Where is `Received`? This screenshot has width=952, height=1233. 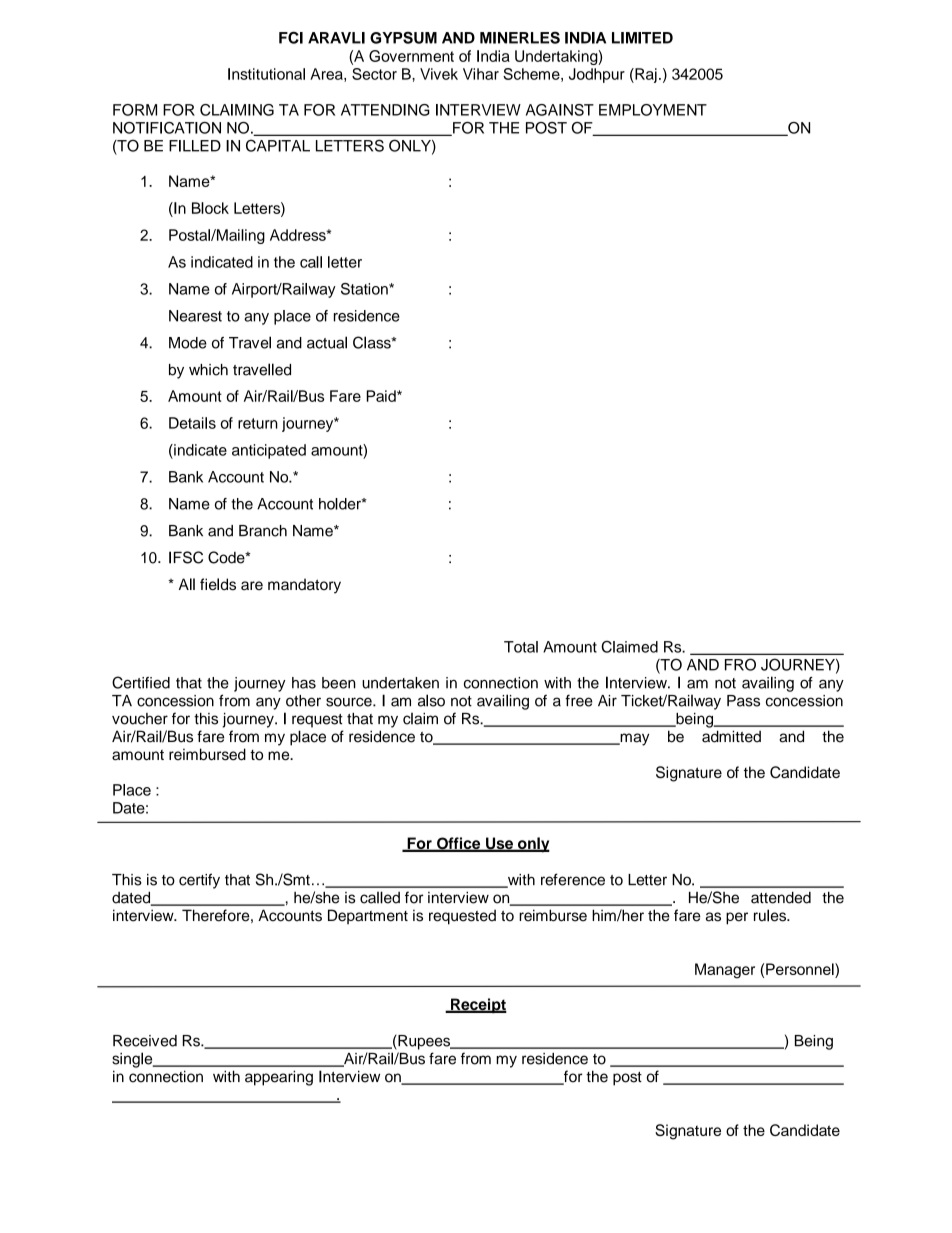
Received is located at coordinates (145, 1041).
